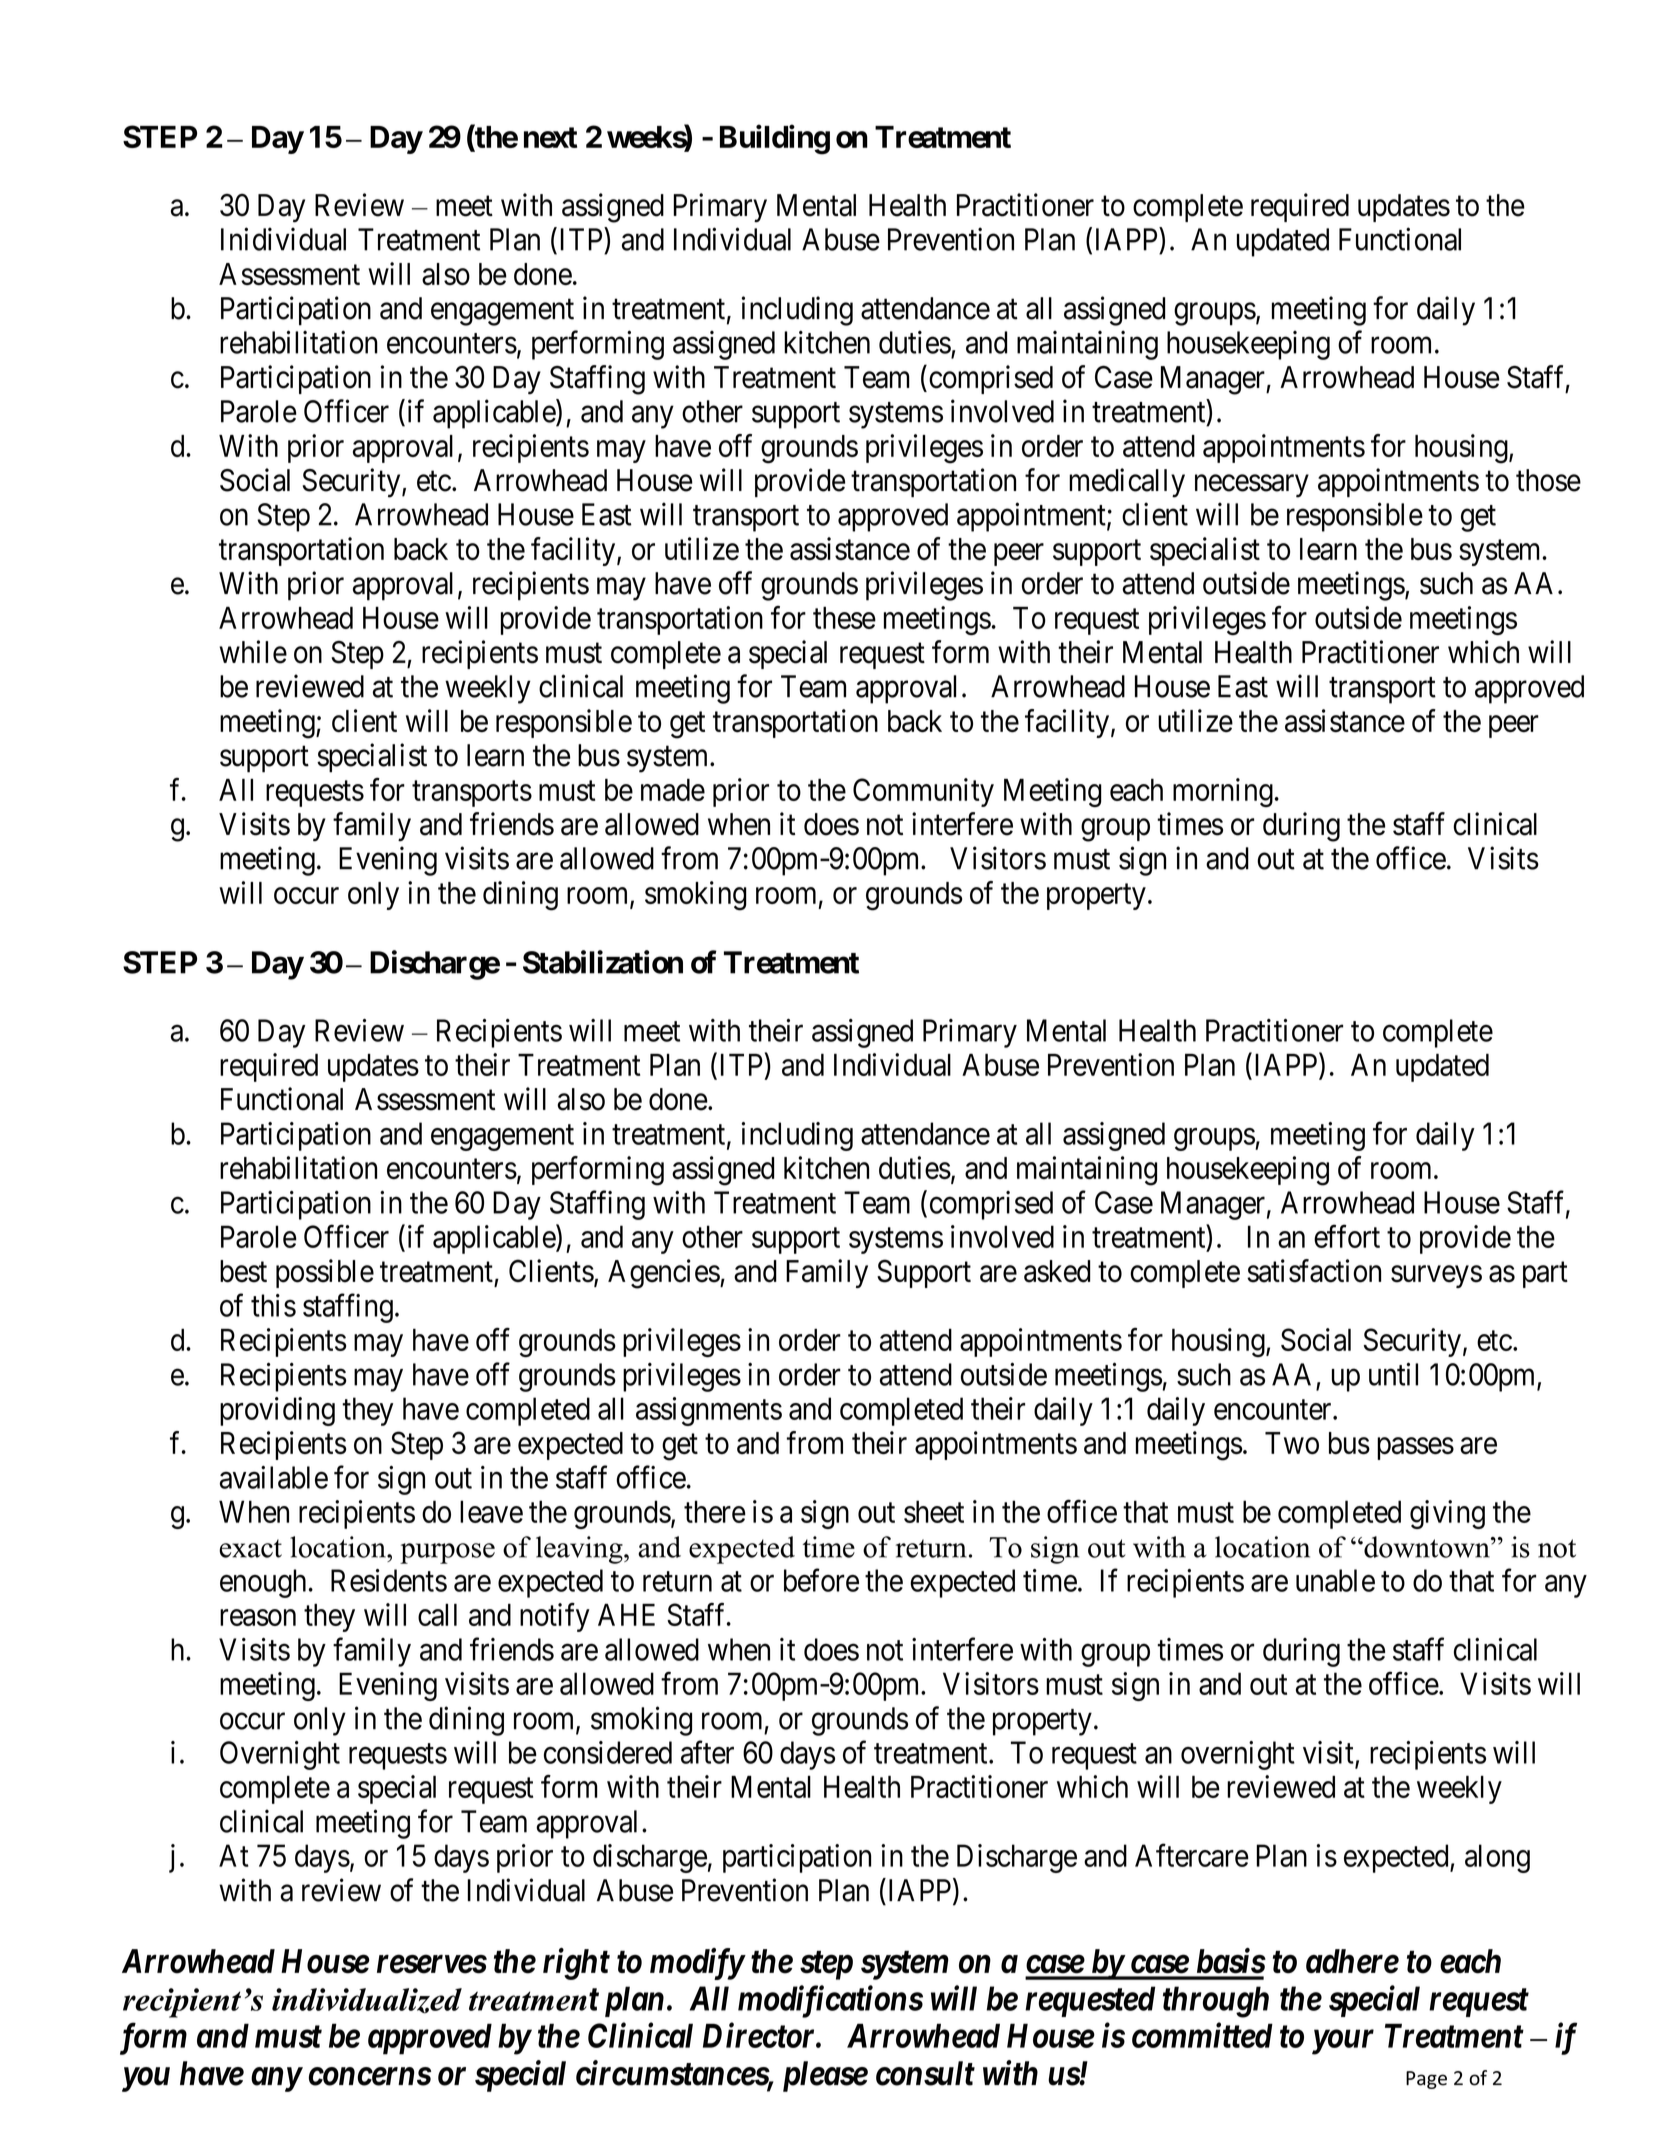 The height and width of the screenshot is (2153, 1664). Describe the element at coordinates (325, 1273) in the screenshot. I see `possible` at that location.
